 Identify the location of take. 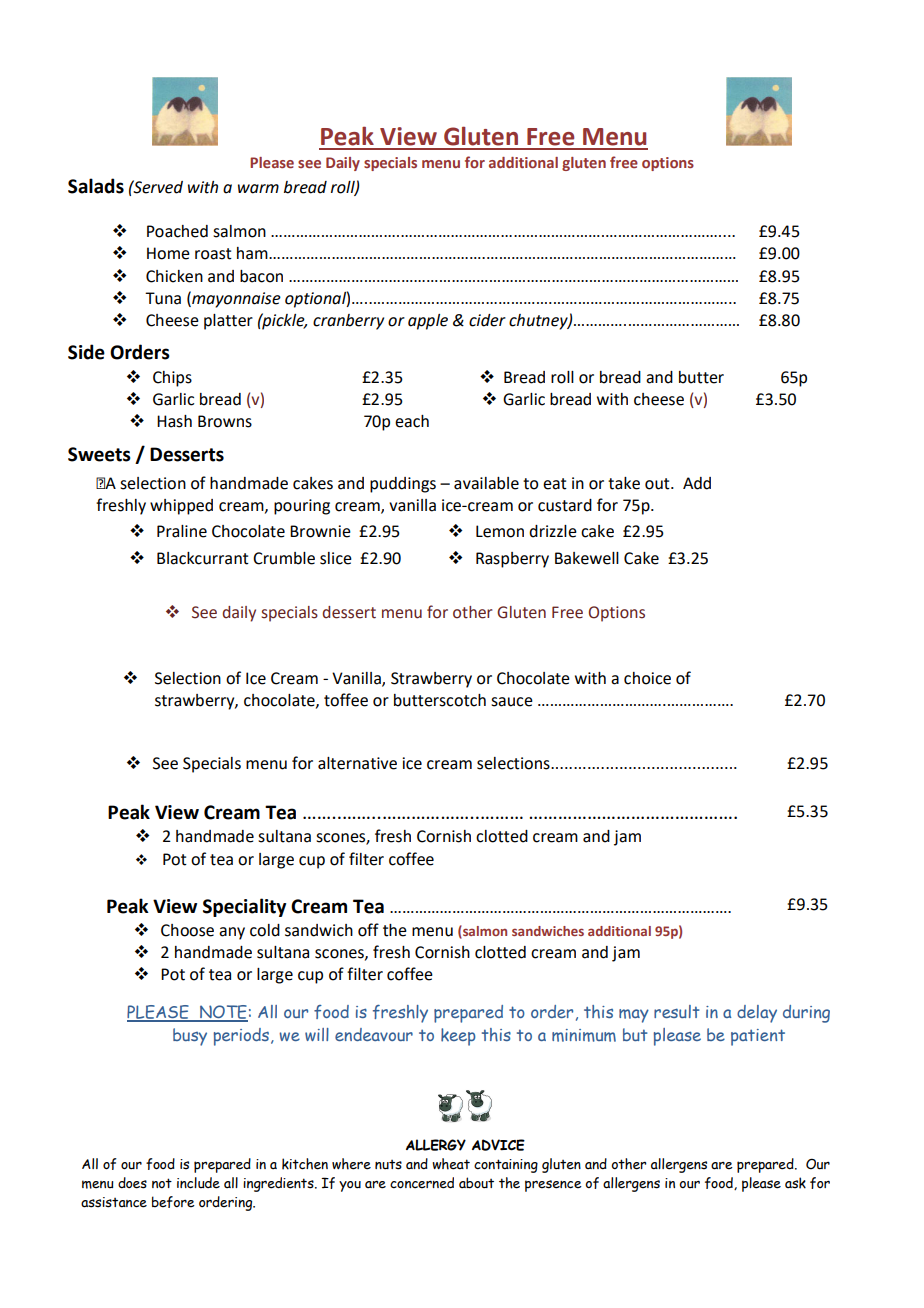
(624, 483).
